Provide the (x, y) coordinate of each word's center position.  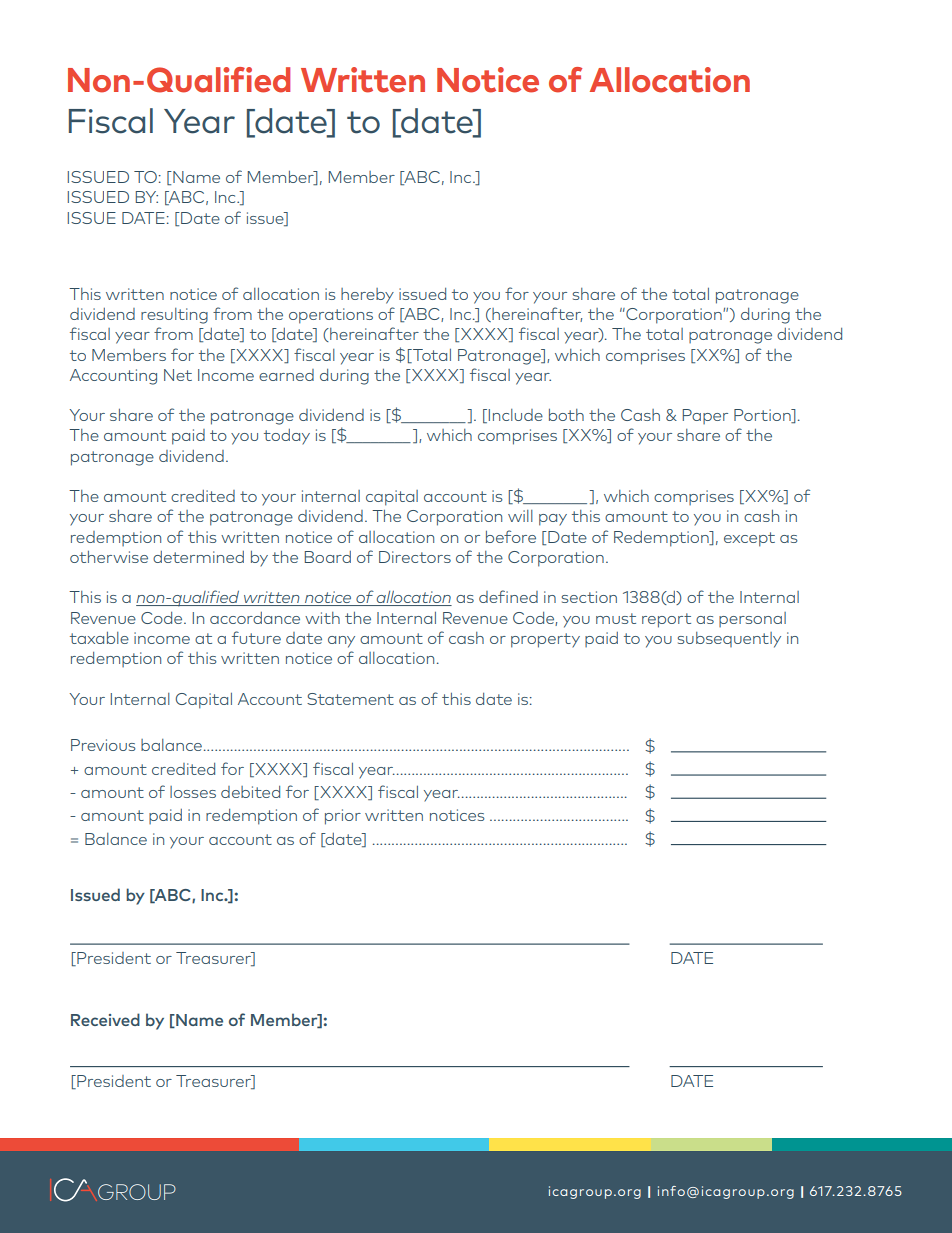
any (341, 642)
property (545, 640)
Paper (705, 416)
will (520, 516)
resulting (174, 316)
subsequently (729, 640)
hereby (367, 296)
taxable (99, 638)
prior (343, 817)
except (749, 539)
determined (198, 557)
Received (105, 1019)
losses (193, 792)
